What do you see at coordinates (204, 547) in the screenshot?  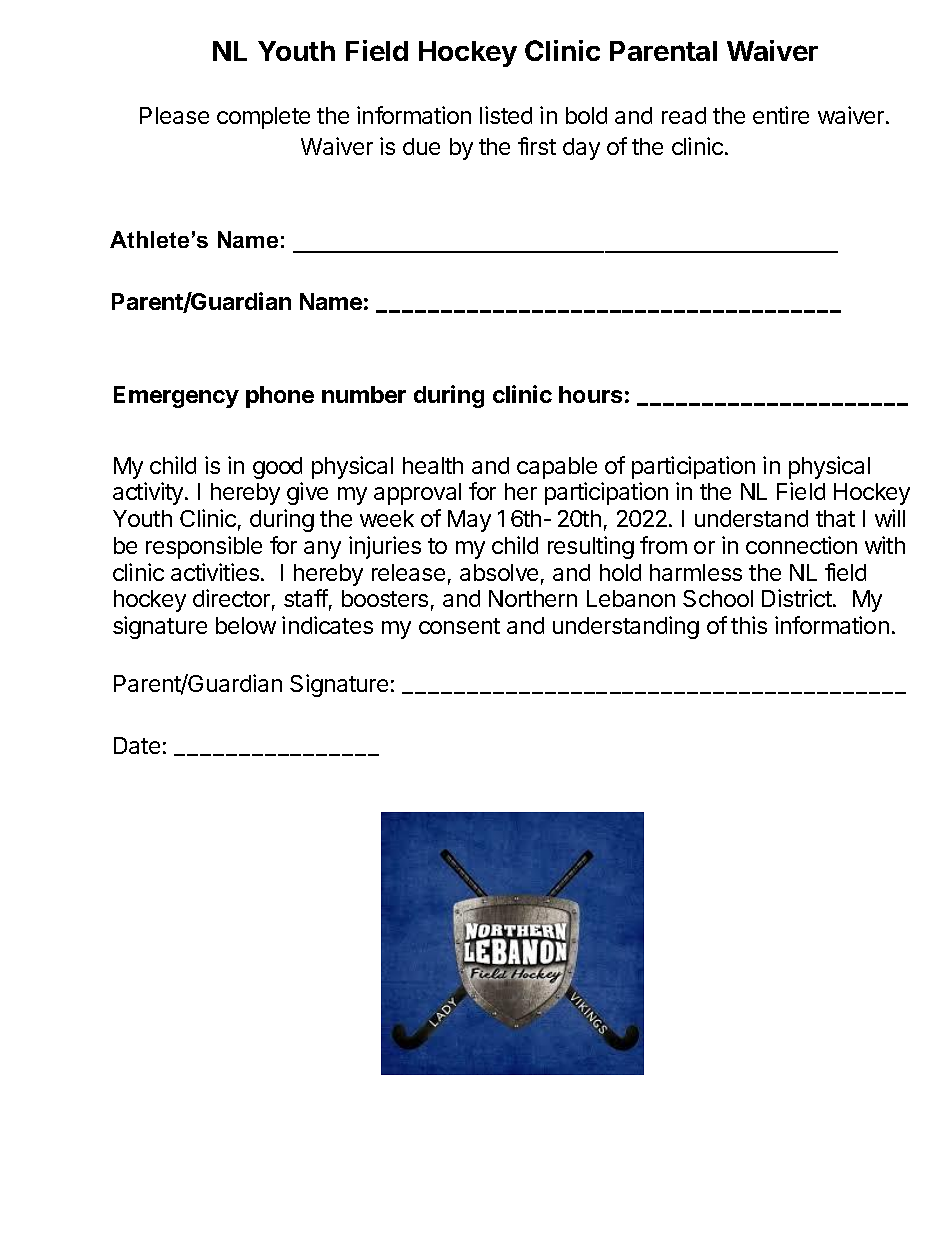 I see `responsible` at bounding box center [204, 547].
